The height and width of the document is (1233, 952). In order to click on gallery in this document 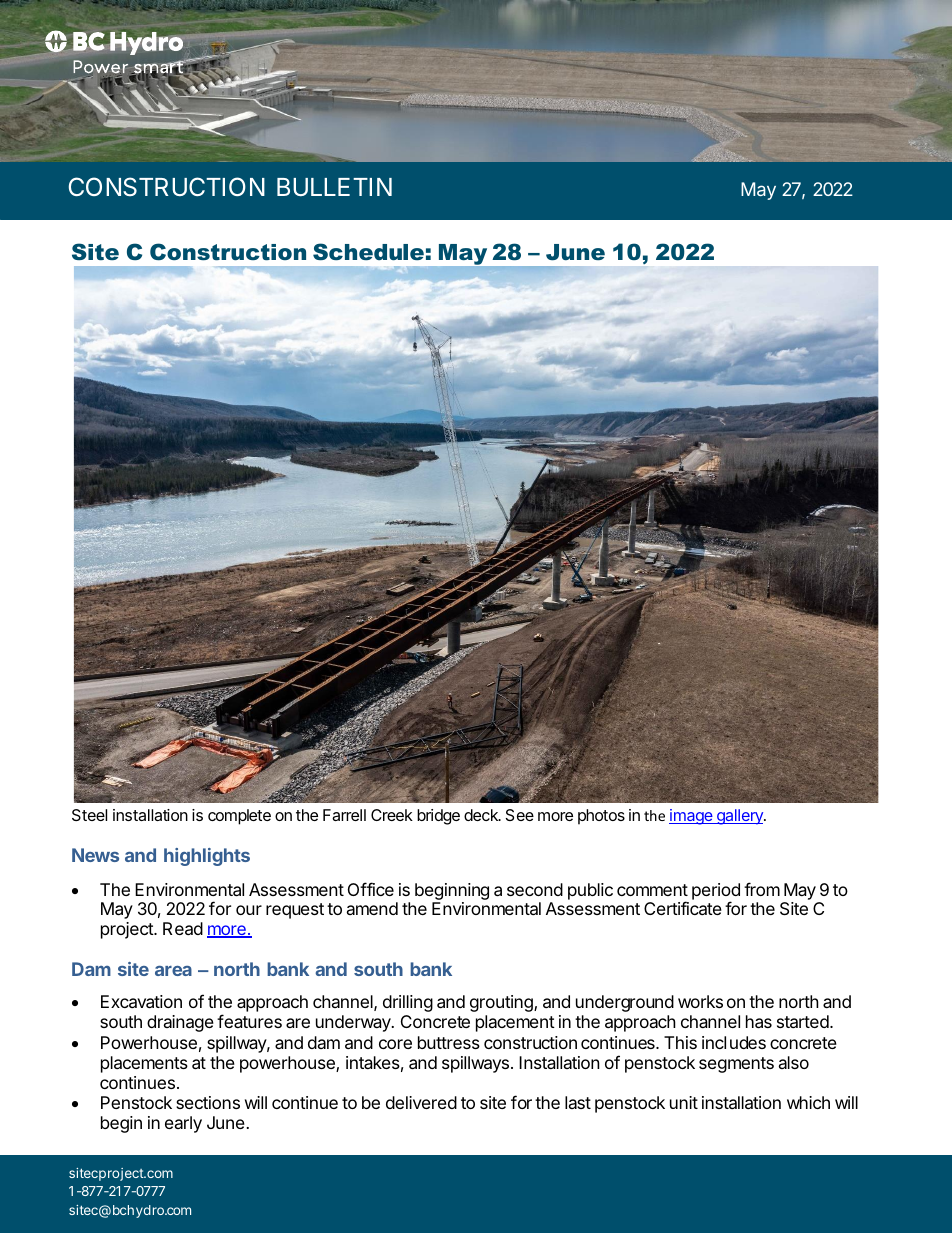, I will do `click(740, 817)`.
